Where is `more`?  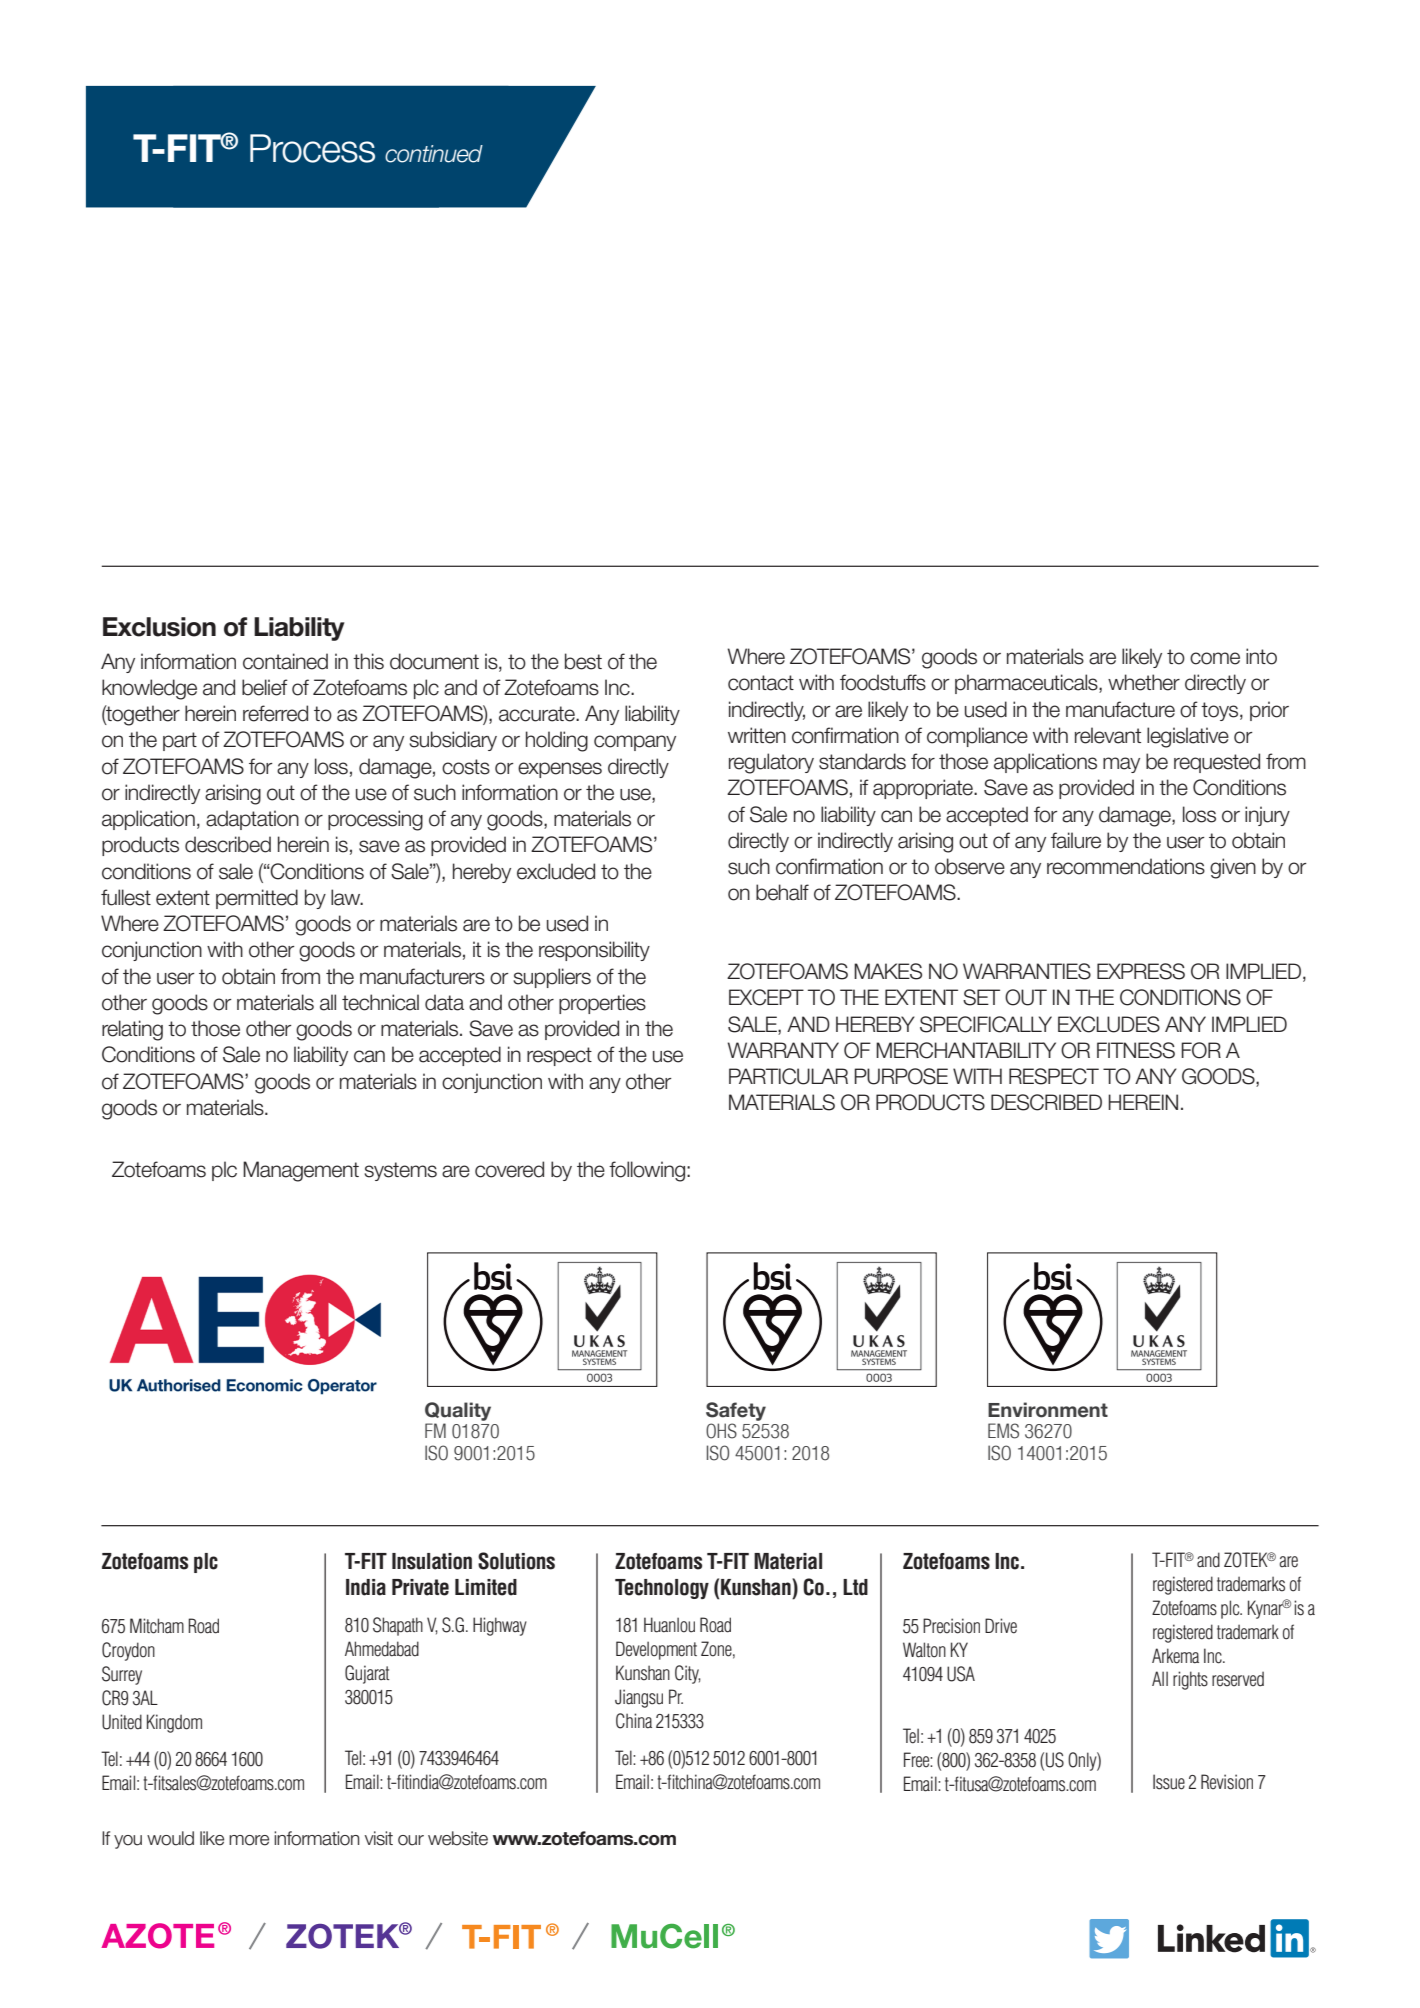 more is located at coordinates (249, 1840).
